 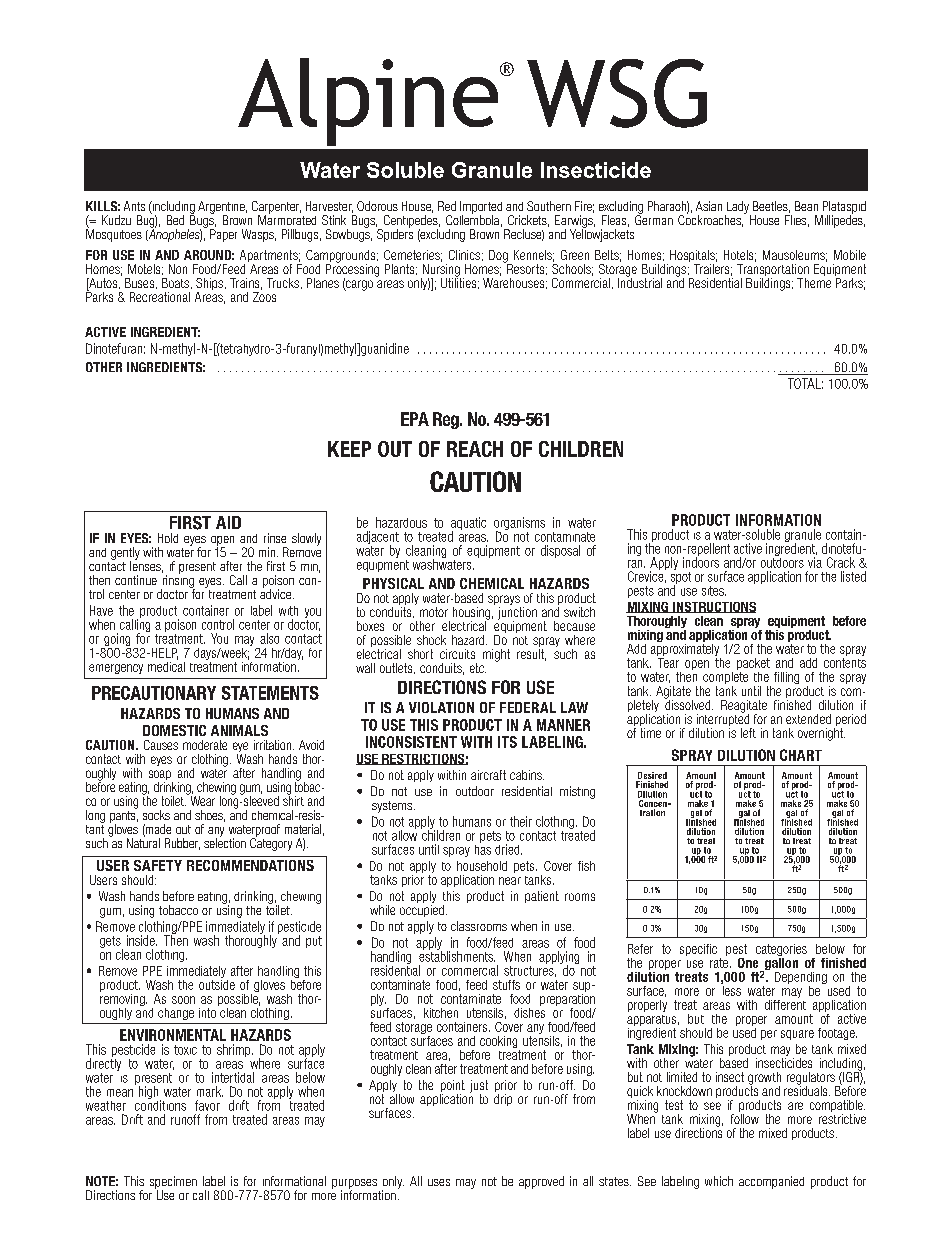 What do you see at coordinates (228, 522) in the screenshot?
I see `AID` at bounding box center [228, 522].
